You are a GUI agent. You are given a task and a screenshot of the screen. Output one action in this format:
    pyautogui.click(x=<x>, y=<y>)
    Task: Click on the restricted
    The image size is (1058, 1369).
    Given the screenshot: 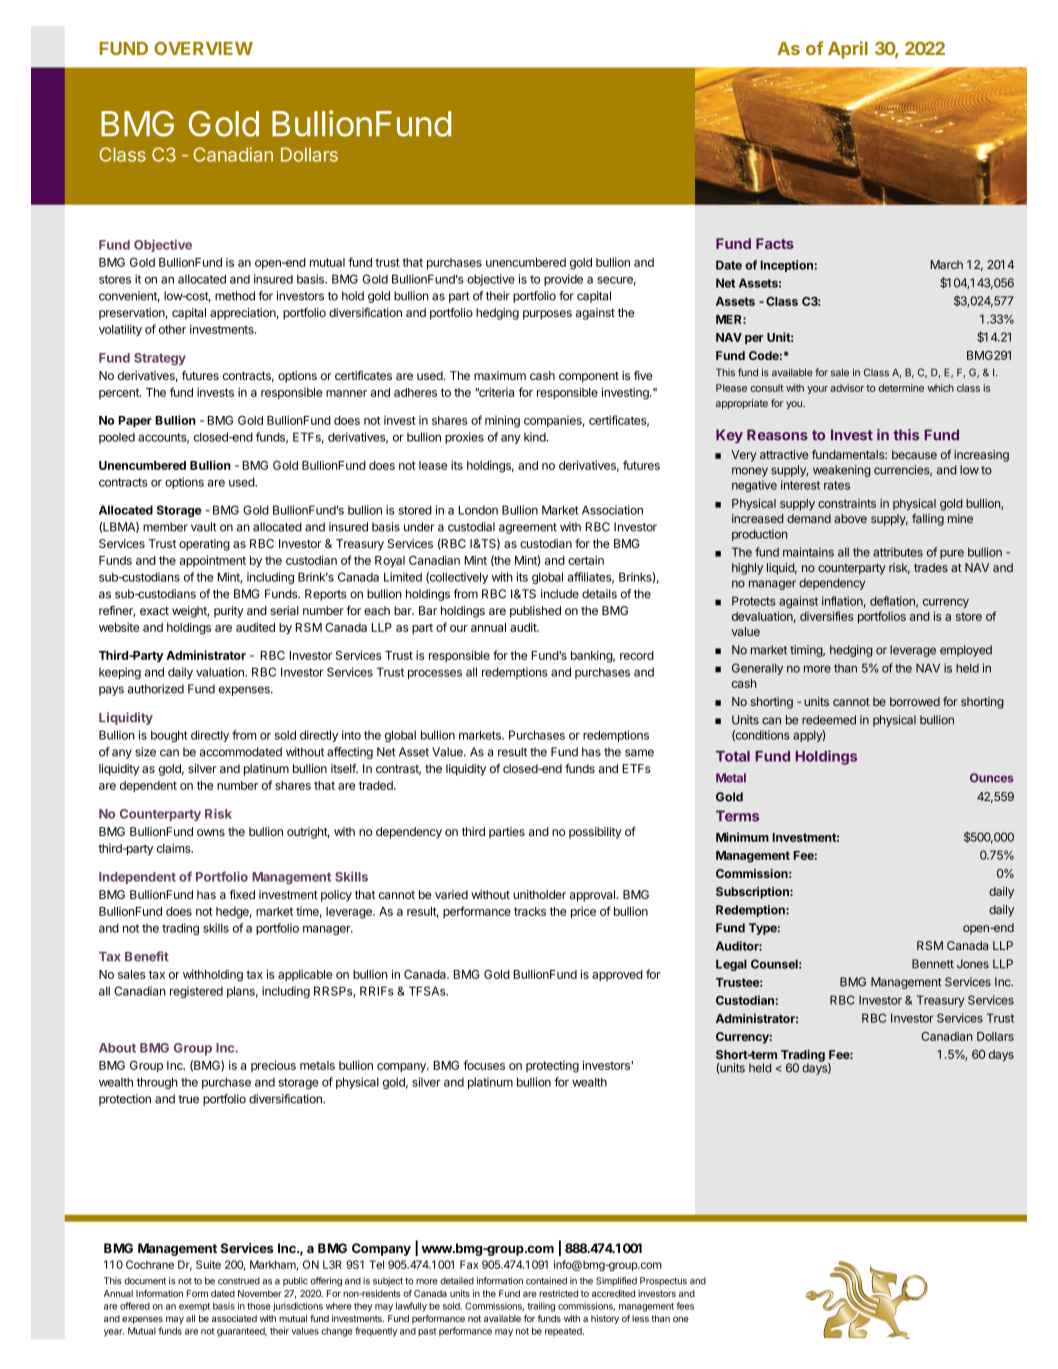 What is the action you would take?
    pyautogui.click(x=558, y=1293)
